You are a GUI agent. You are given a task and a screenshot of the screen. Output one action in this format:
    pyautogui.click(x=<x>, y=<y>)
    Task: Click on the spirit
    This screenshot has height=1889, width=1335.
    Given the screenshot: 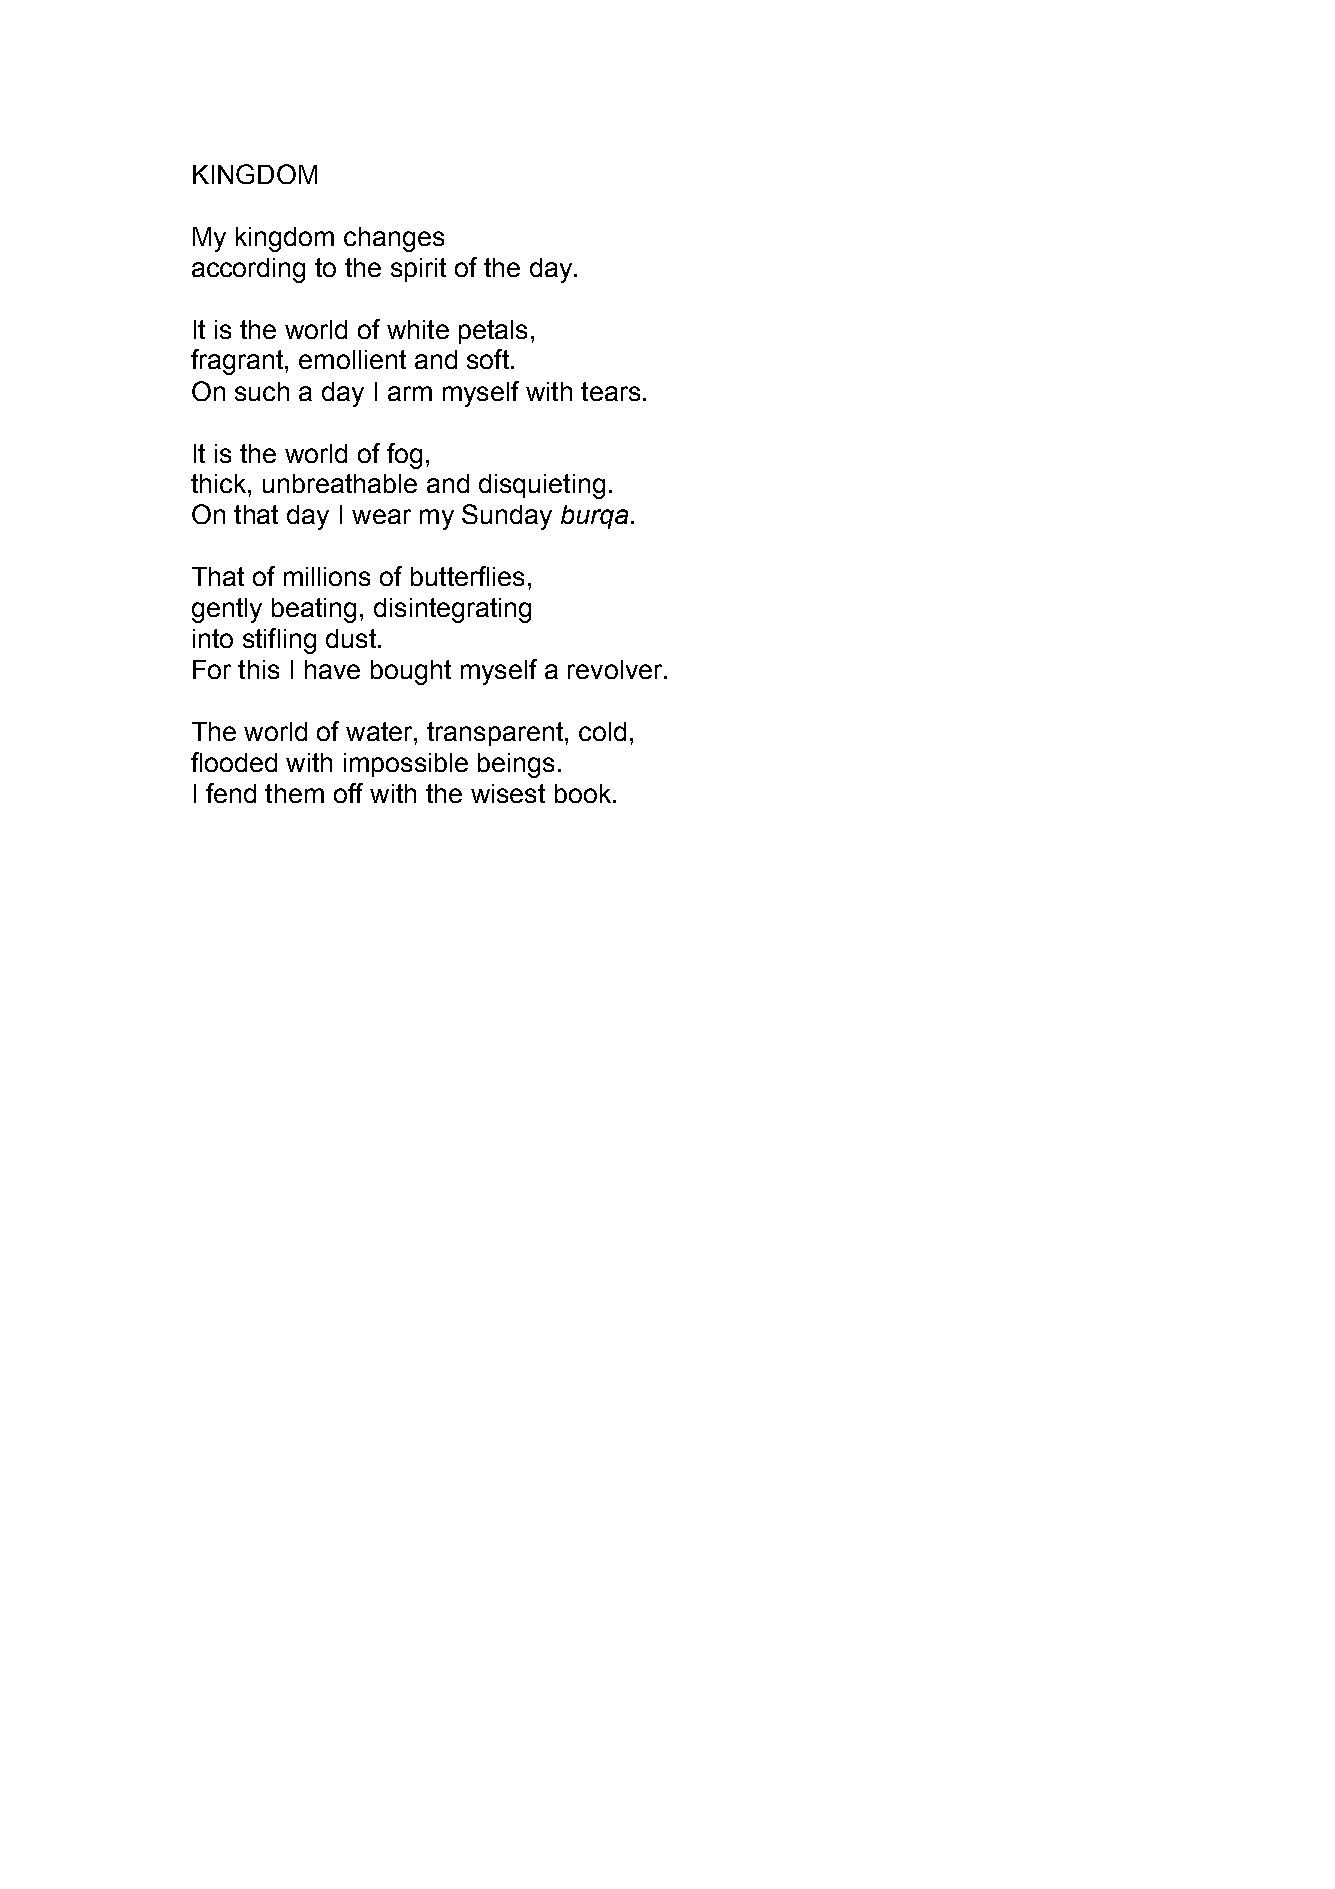 What is the action you would take?
    pyautogui.click(x=418, y=270)
